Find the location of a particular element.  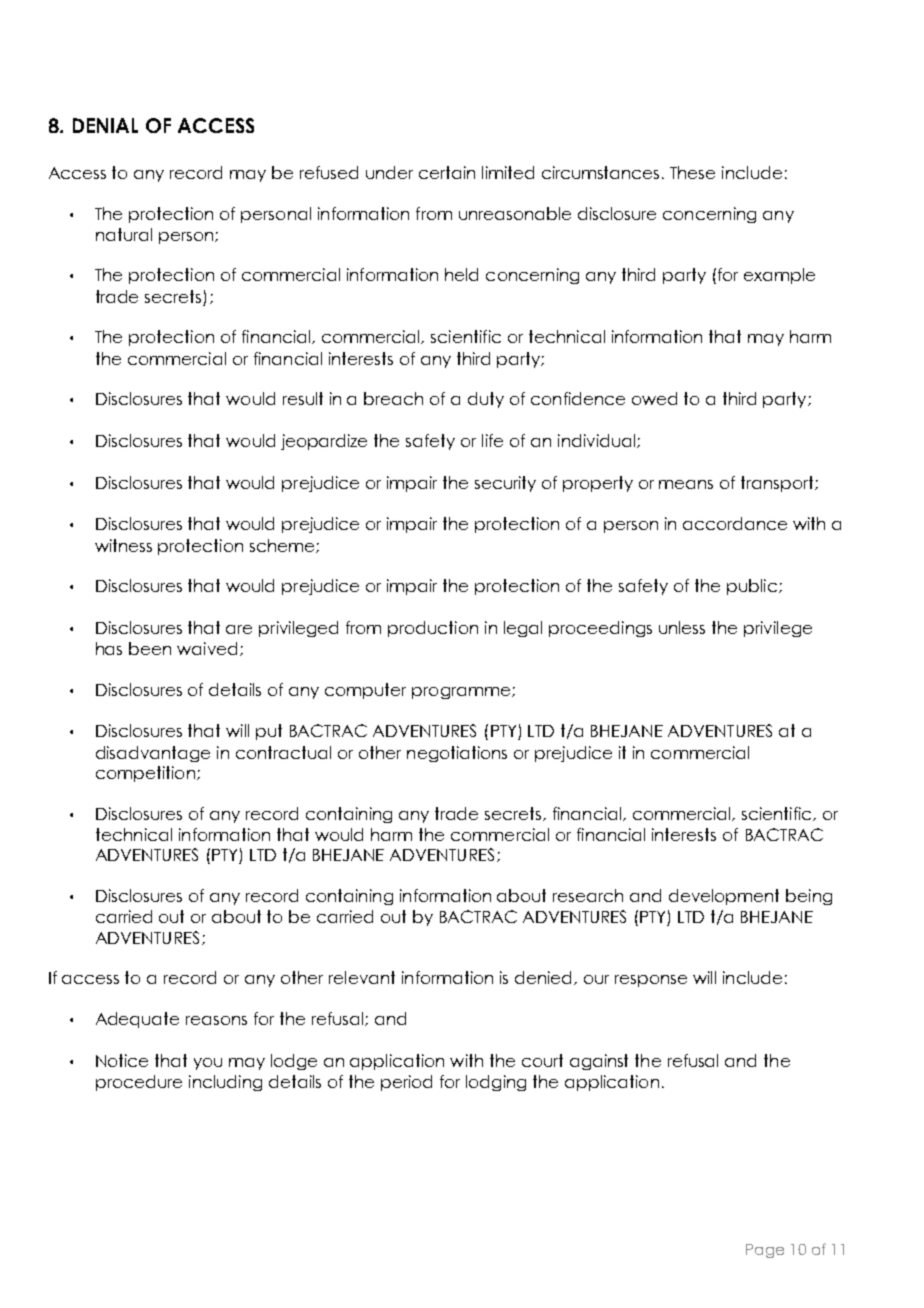

DENIAL is located at coordinates (105, 125).
